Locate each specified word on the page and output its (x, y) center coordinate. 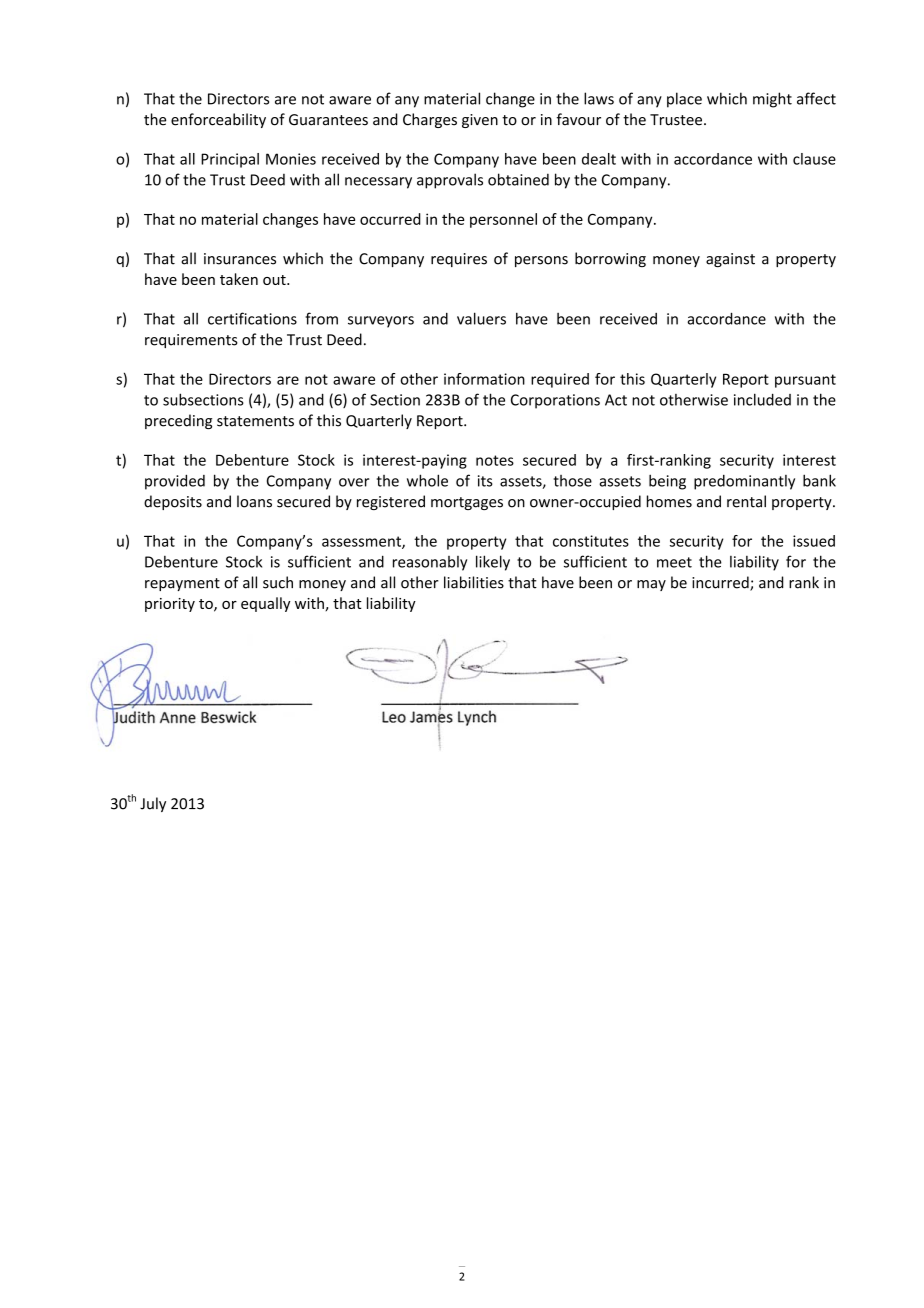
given (480, 121)
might (772, 100)
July (153, 804)
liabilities (474, 582)
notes (495, 460)
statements (255, 421)
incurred (721, 583)
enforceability (218, 120)
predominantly (744, 482)
